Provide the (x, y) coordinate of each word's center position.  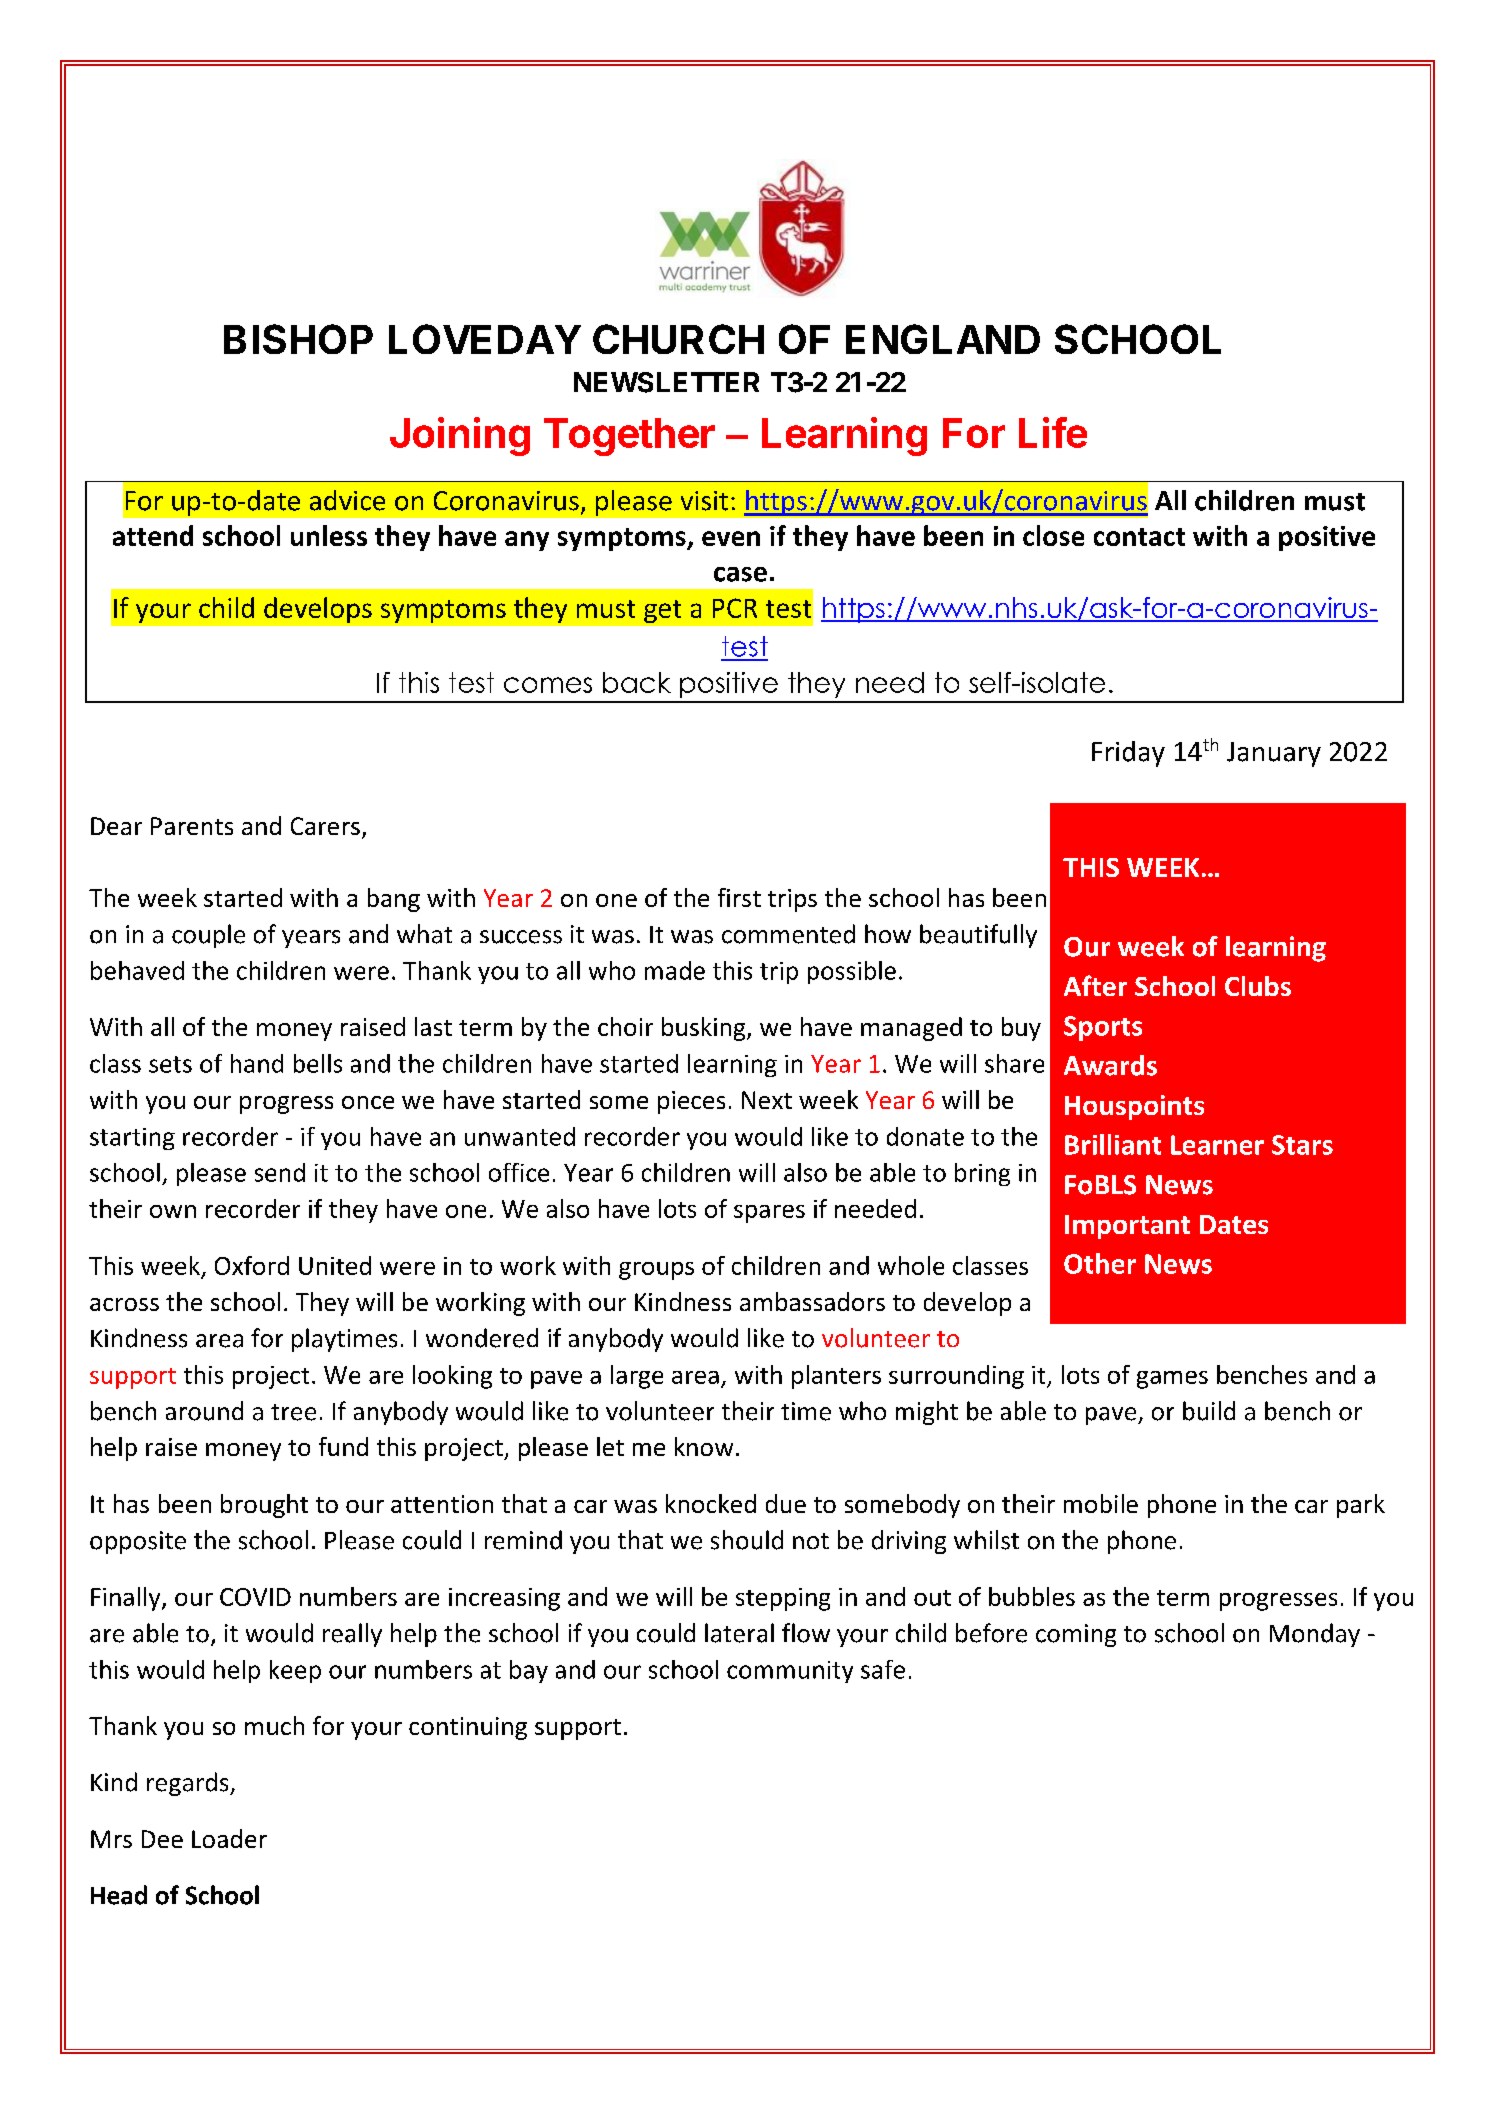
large (637, 1377)
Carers (325, 826)
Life (1053, 432)
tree (293, 1412)
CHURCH (678, 339)
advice (347, 500)
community (790, 1672)
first (739, 897)
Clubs (1258, 986)
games (1172, 1380)
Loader (229, 1838)
